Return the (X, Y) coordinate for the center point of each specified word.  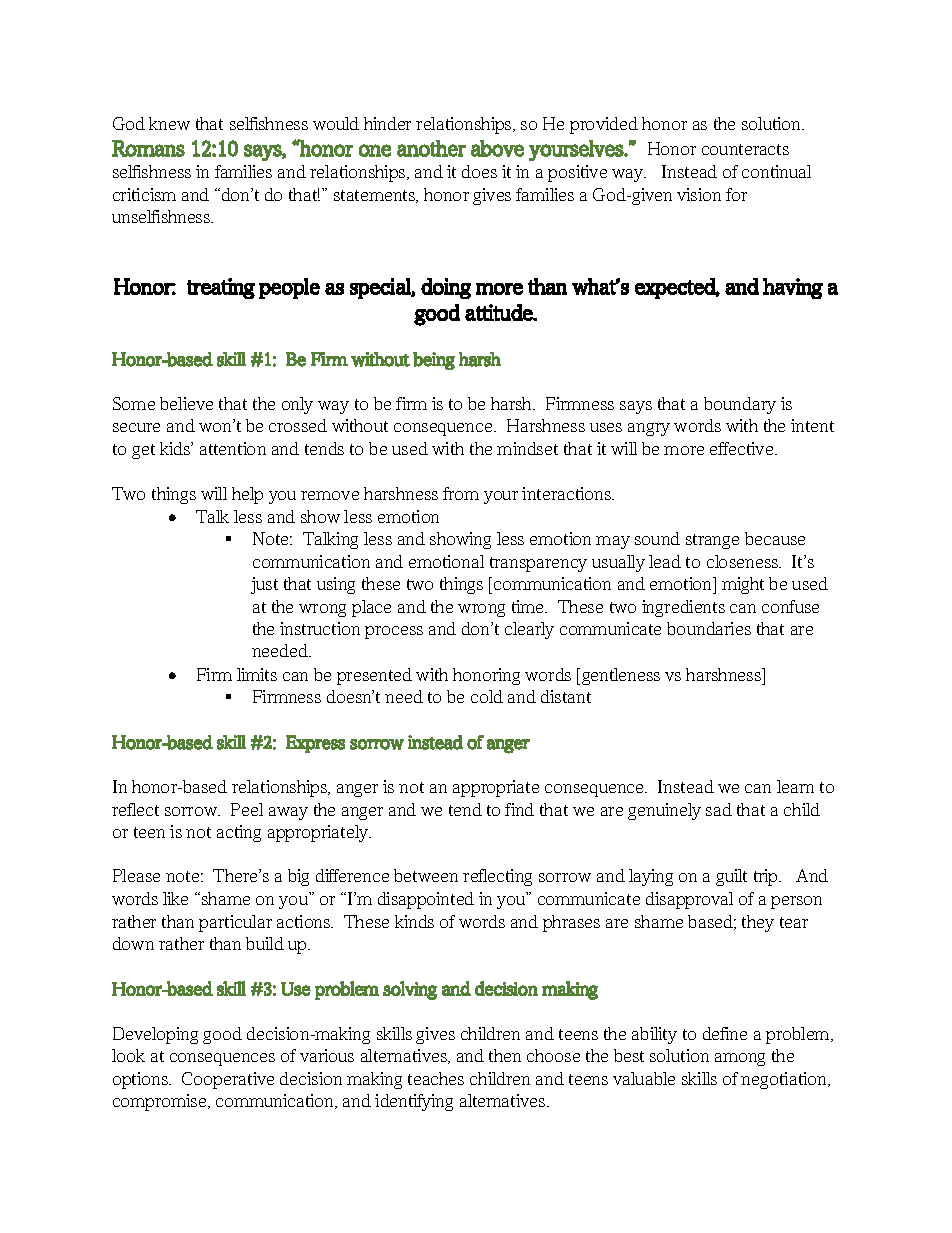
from (461, 493)
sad (719, 809)
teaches (436, 1078)
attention (233, 448)
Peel (247, 809)
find (519, 809)
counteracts (745, 149)
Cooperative (228, 1080)
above (497, 148)
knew (169, 123)
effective (743, 448)
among (740, 1059)
